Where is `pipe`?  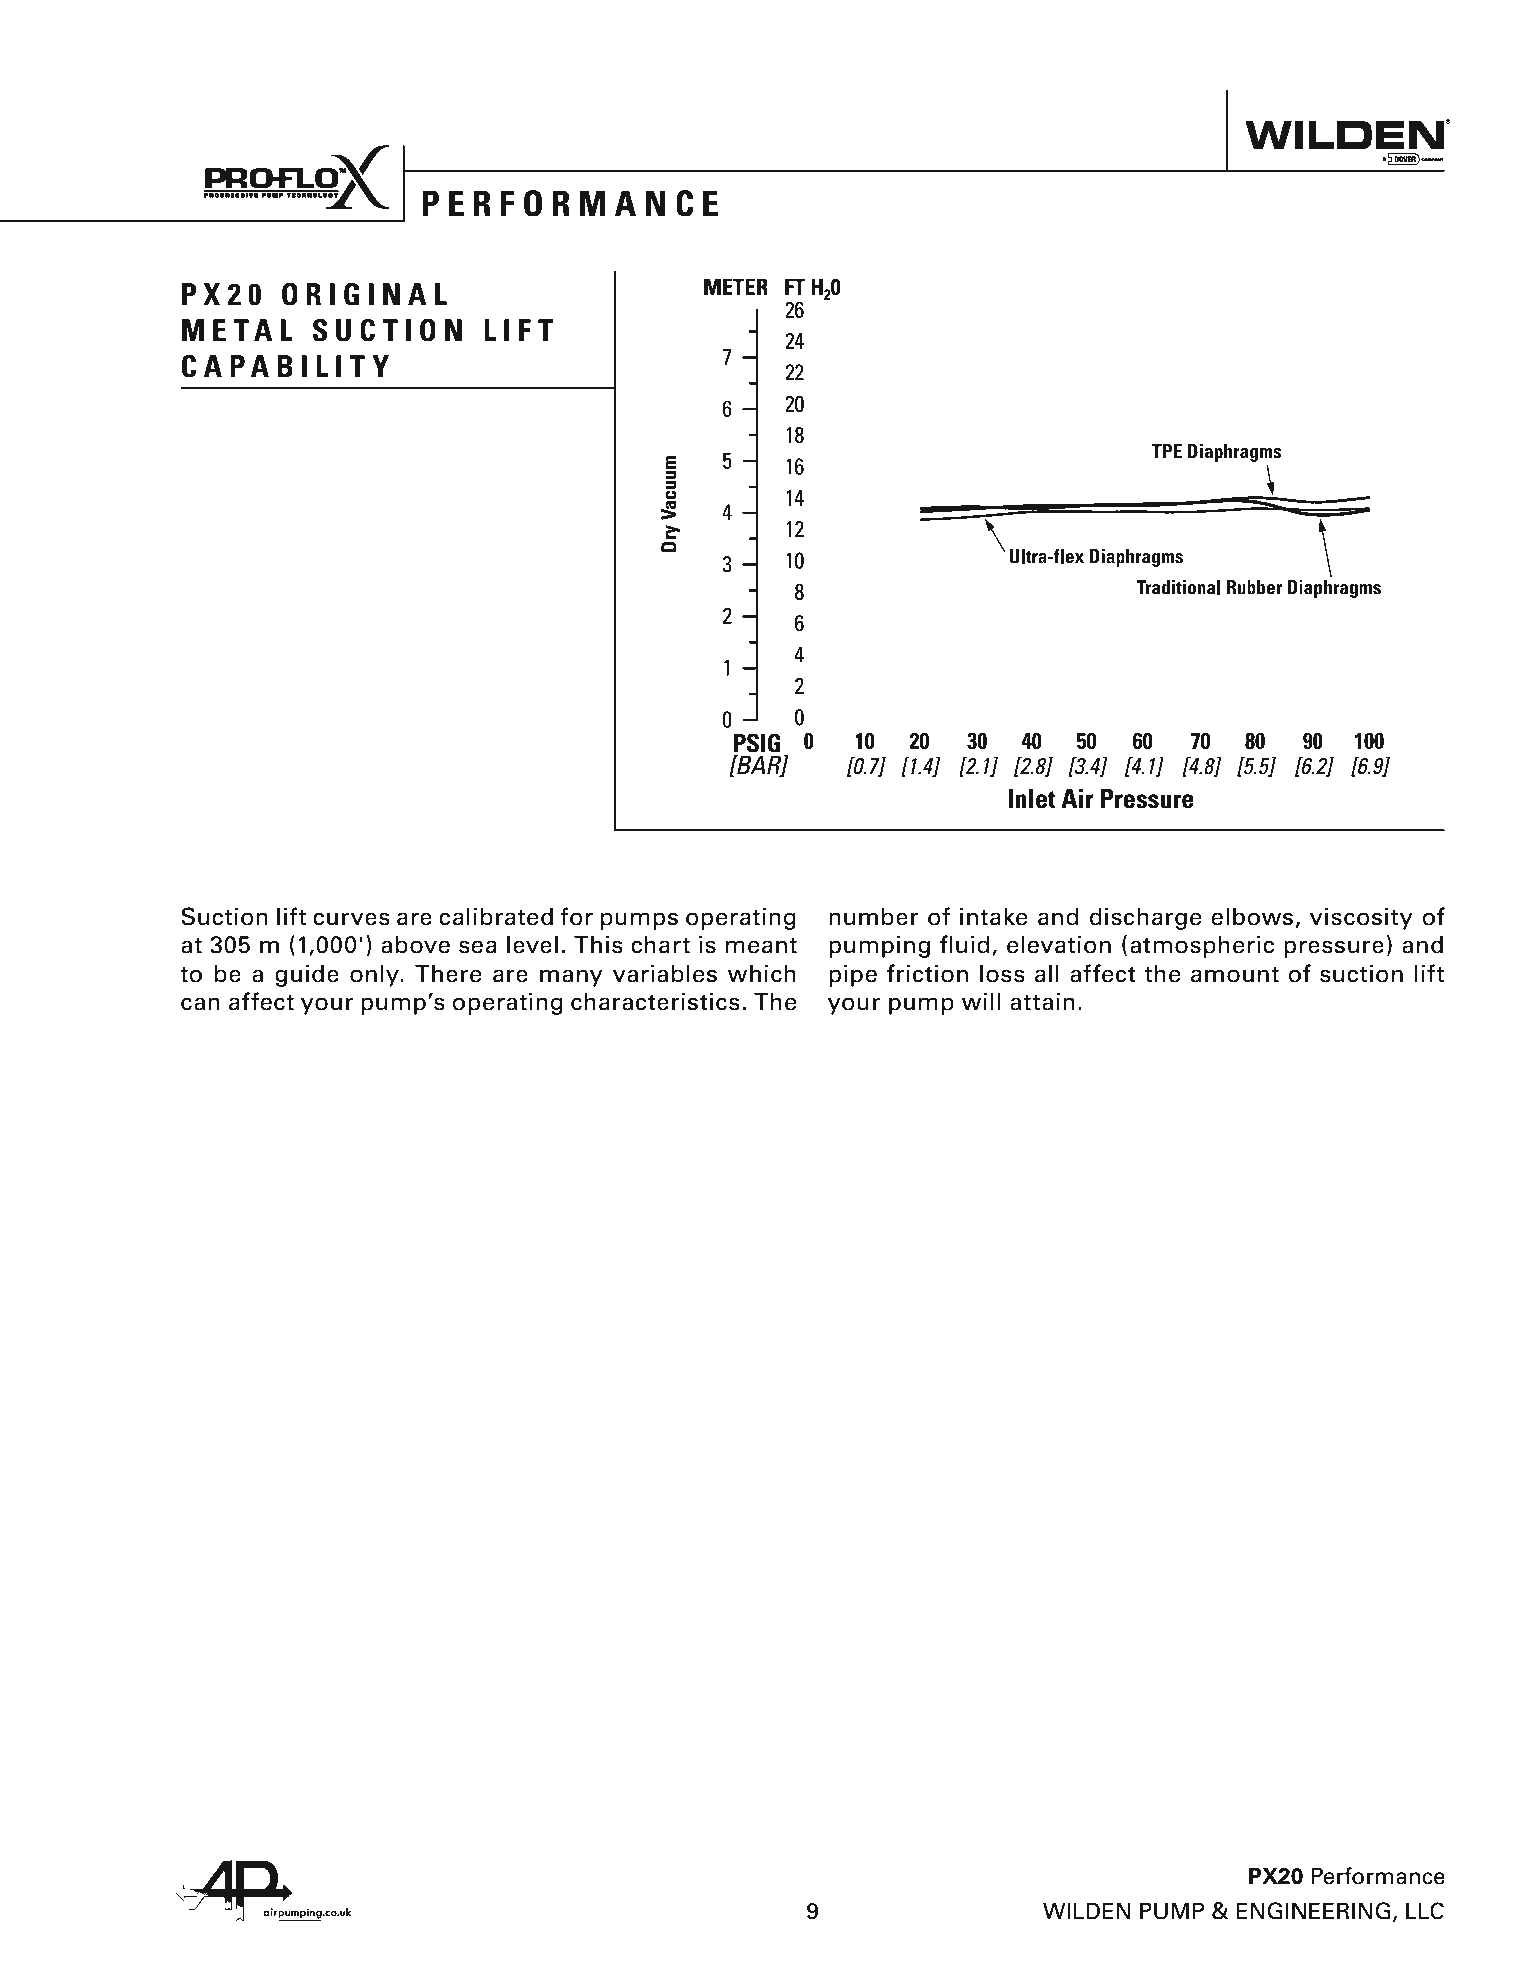 pipe is located at coordinates (853, 976).
